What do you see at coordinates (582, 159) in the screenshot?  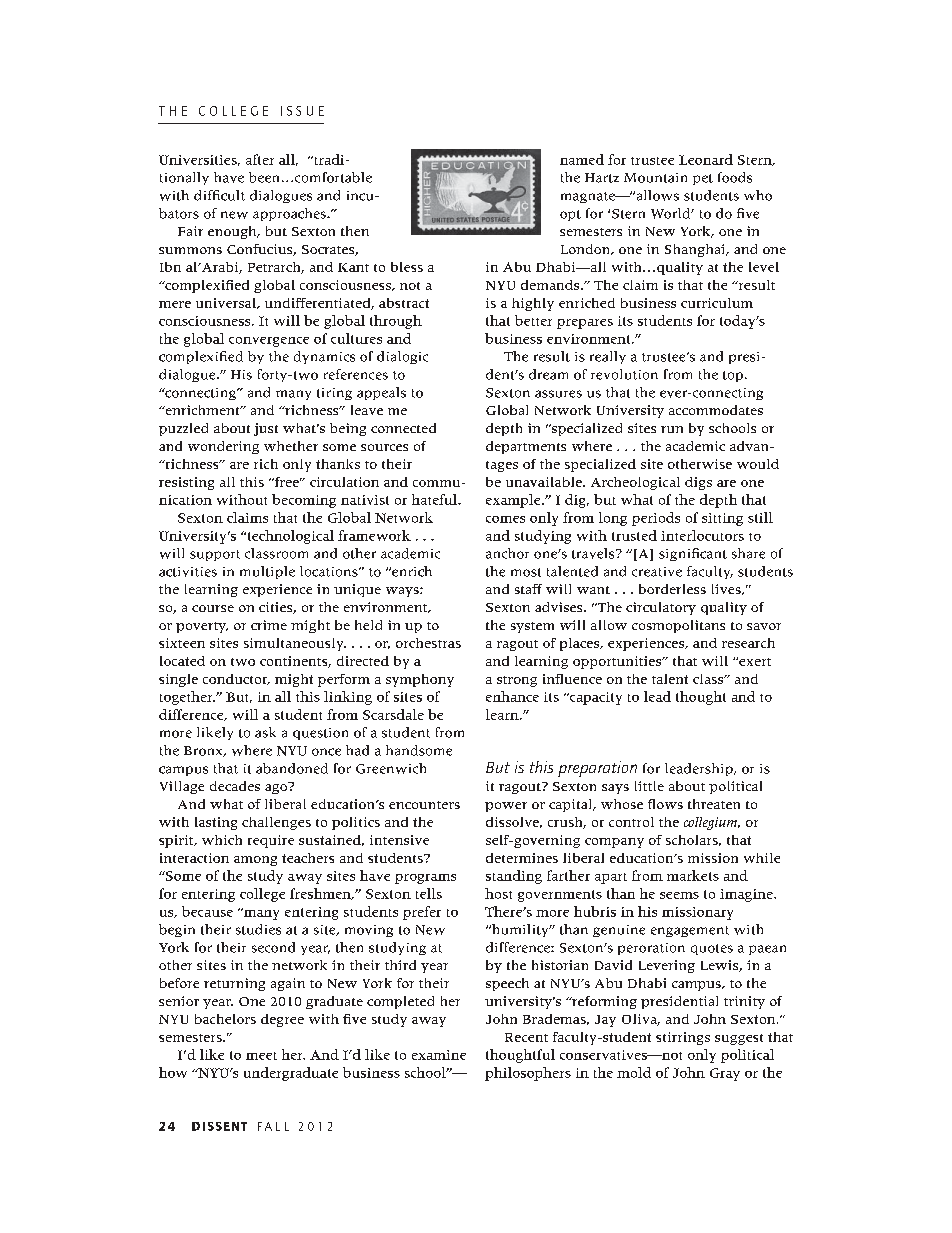 I see `named` at bounding box center [582, 159].
